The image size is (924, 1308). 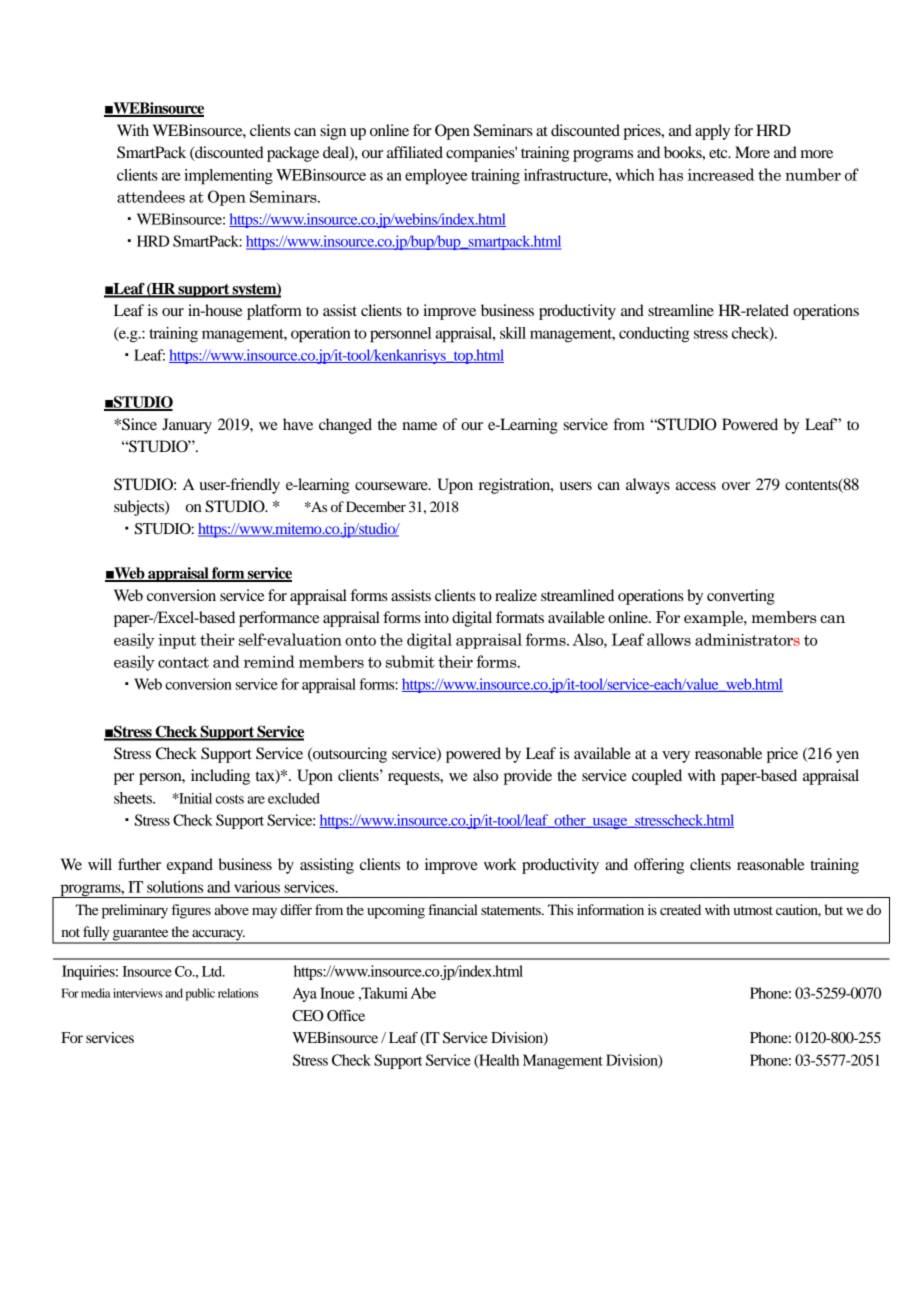 What do you see at coordinates (436, 177) in the image?
I see `employee` at bounding box center [436, 177].
